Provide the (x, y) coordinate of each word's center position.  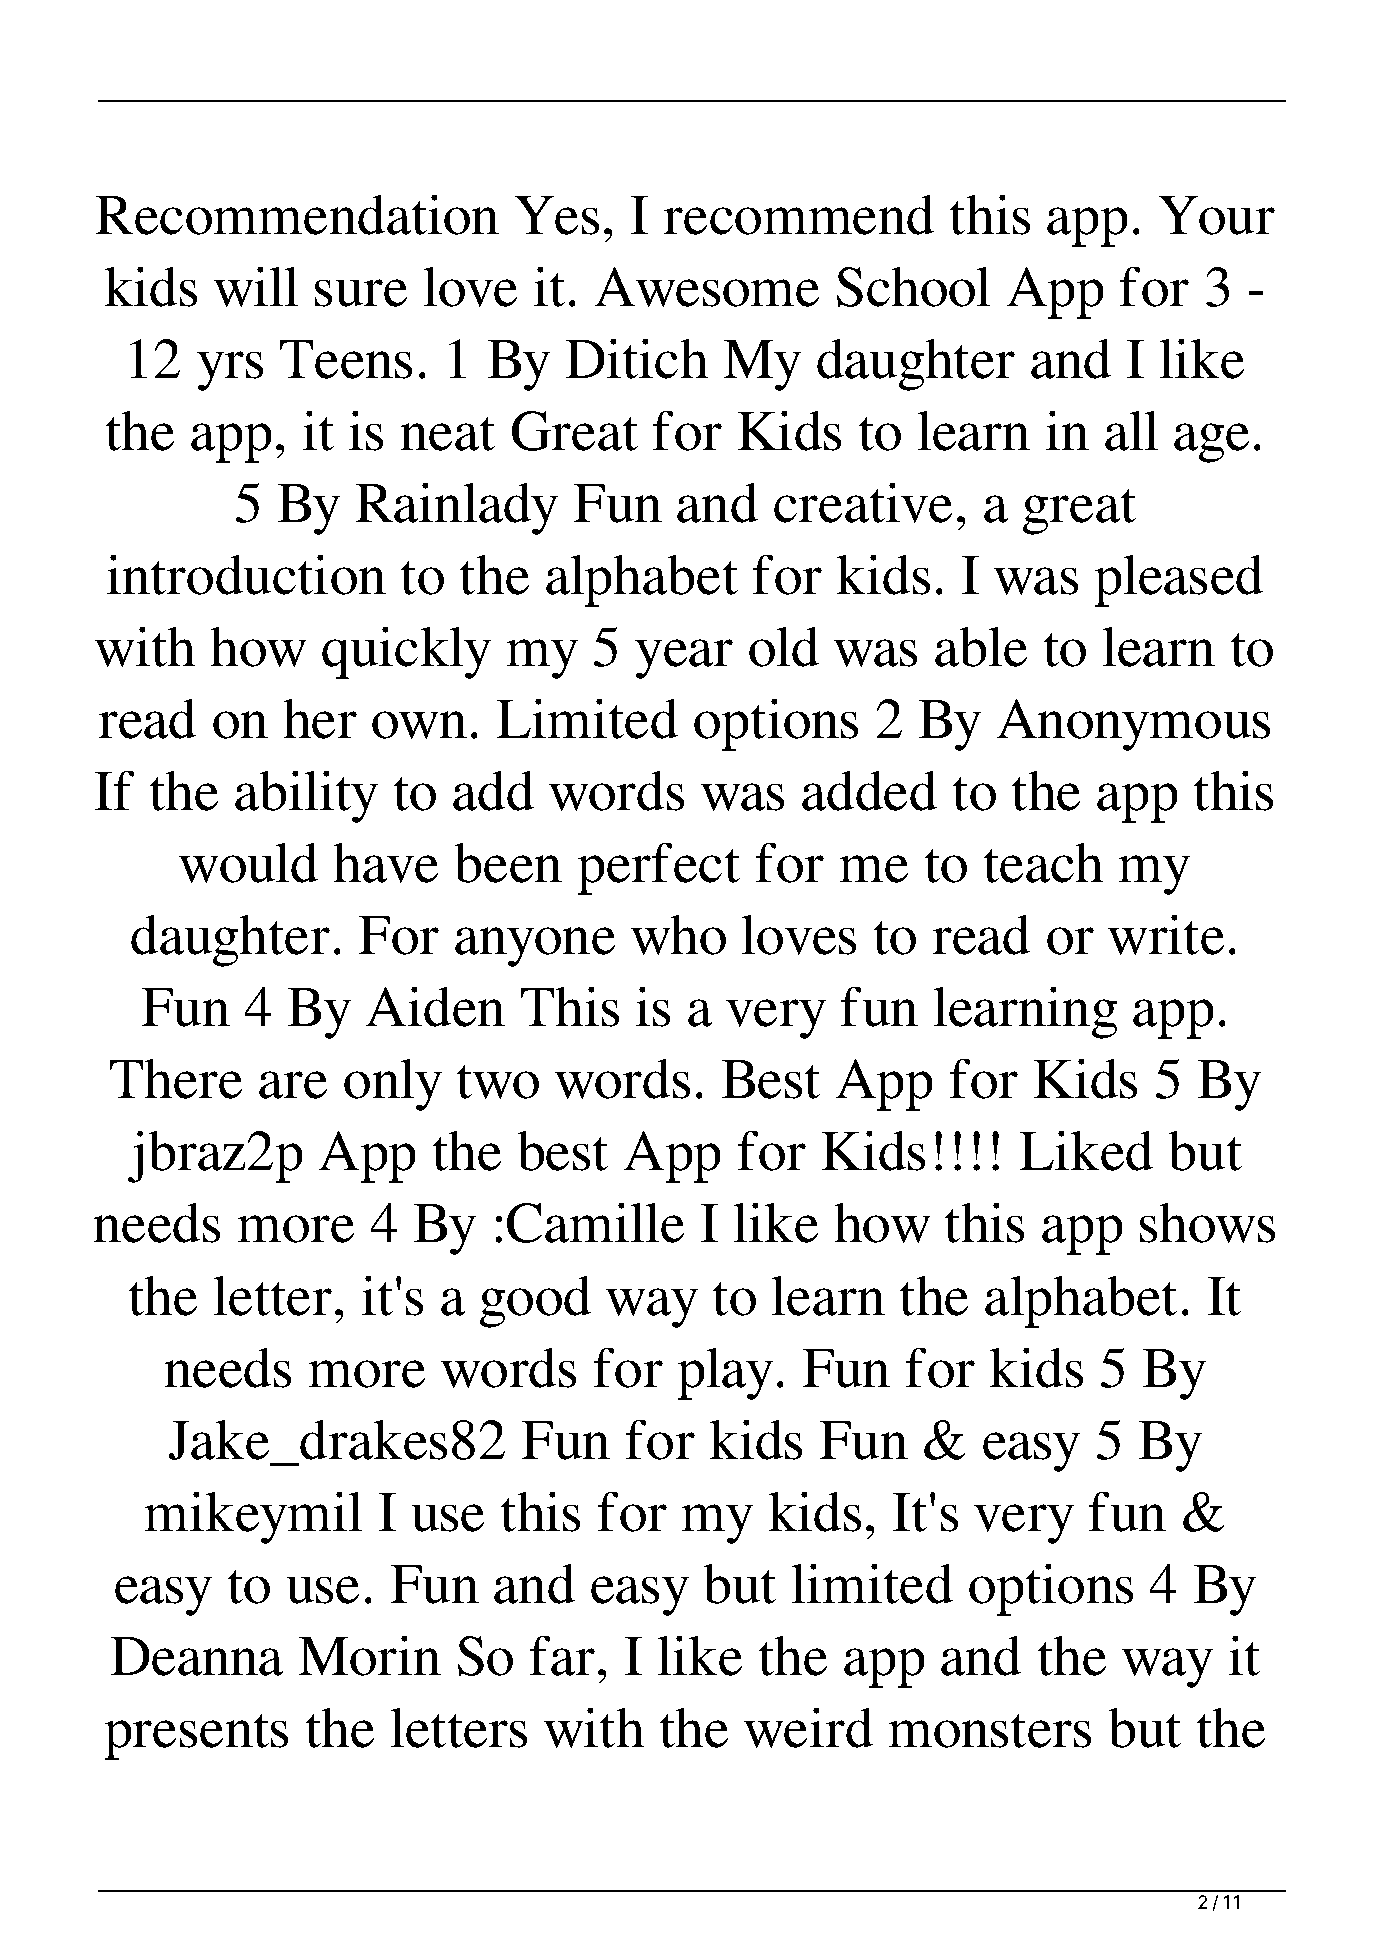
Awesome (707, 287)
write (1166, 935)
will (256, 287)
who (678, 935)
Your (1217, 215)
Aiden (435, 1007)
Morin (370, 1656)
